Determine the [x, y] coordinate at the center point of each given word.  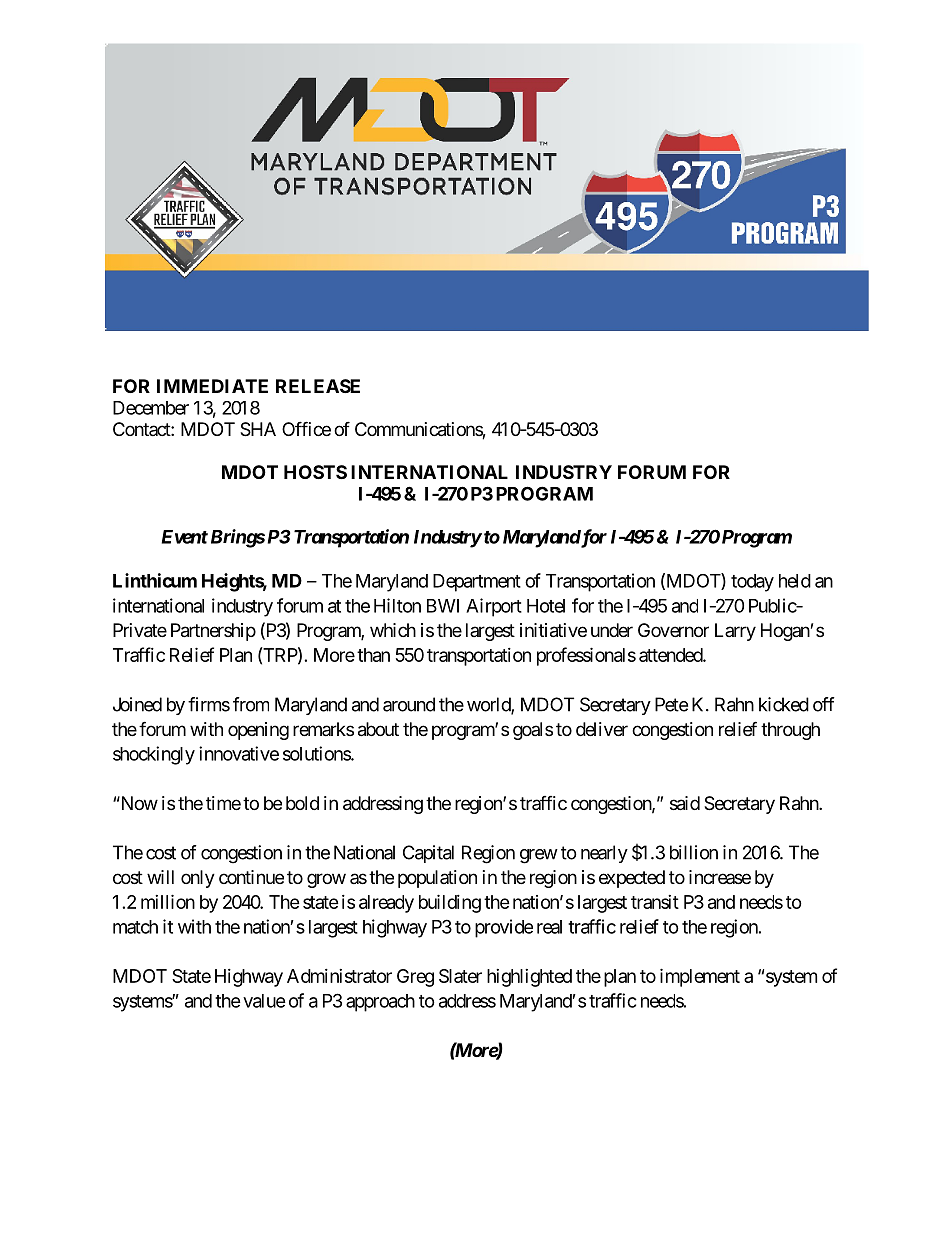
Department [477, 583]
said [685, 803]
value [264, 1001]
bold [302, 803]
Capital [428, 854]
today [752, 583]
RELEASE [318, 386]
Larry [735, 632]
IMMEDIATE [212, 386]
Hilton [397, 605]
